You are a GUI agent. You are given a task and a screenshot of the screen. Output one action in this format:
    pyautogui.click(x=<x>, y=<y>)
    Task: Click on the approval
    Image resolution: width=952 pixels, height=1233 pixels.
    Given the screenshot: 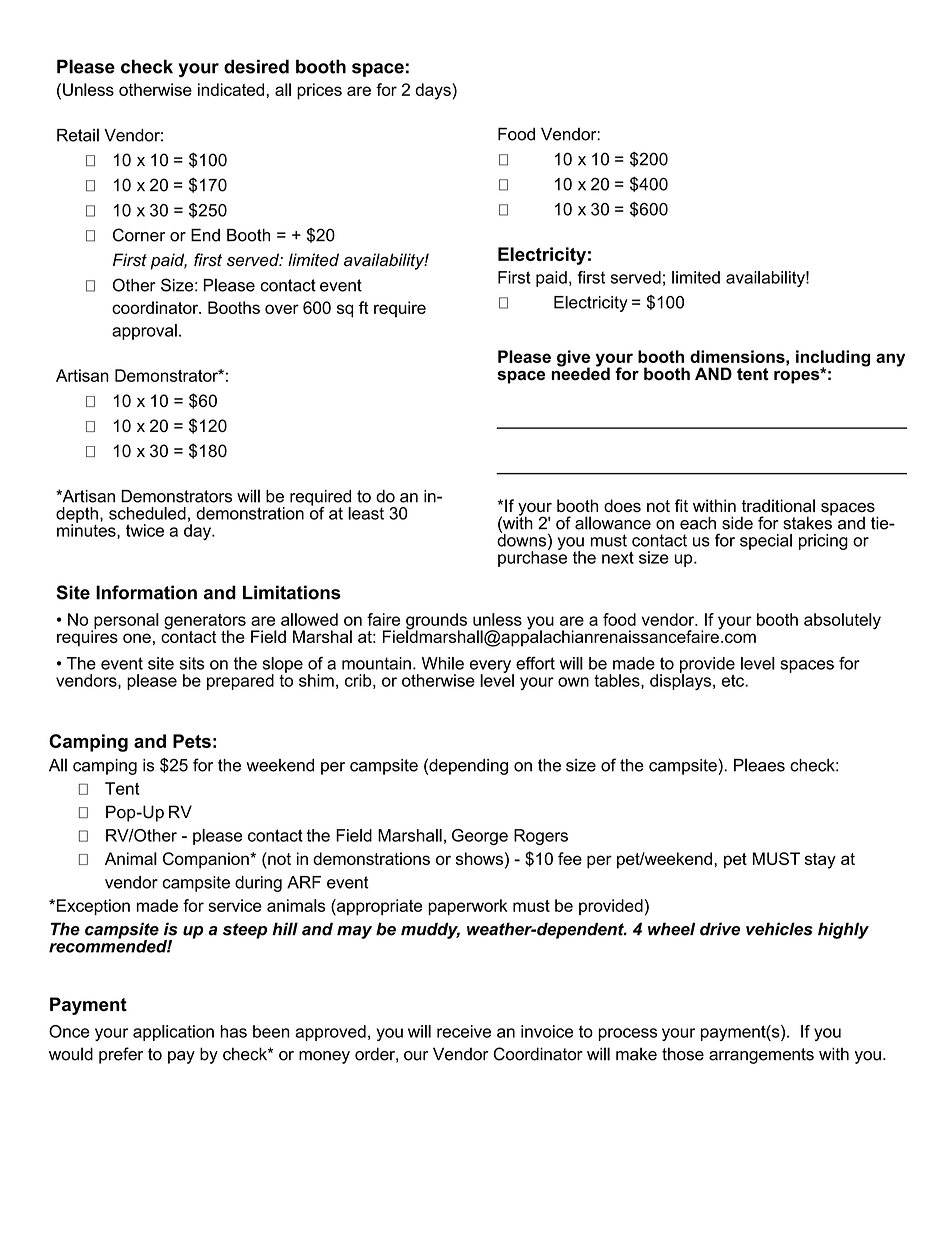 What is the action you would take?
    pyautogui.click(x=144, y=332)
